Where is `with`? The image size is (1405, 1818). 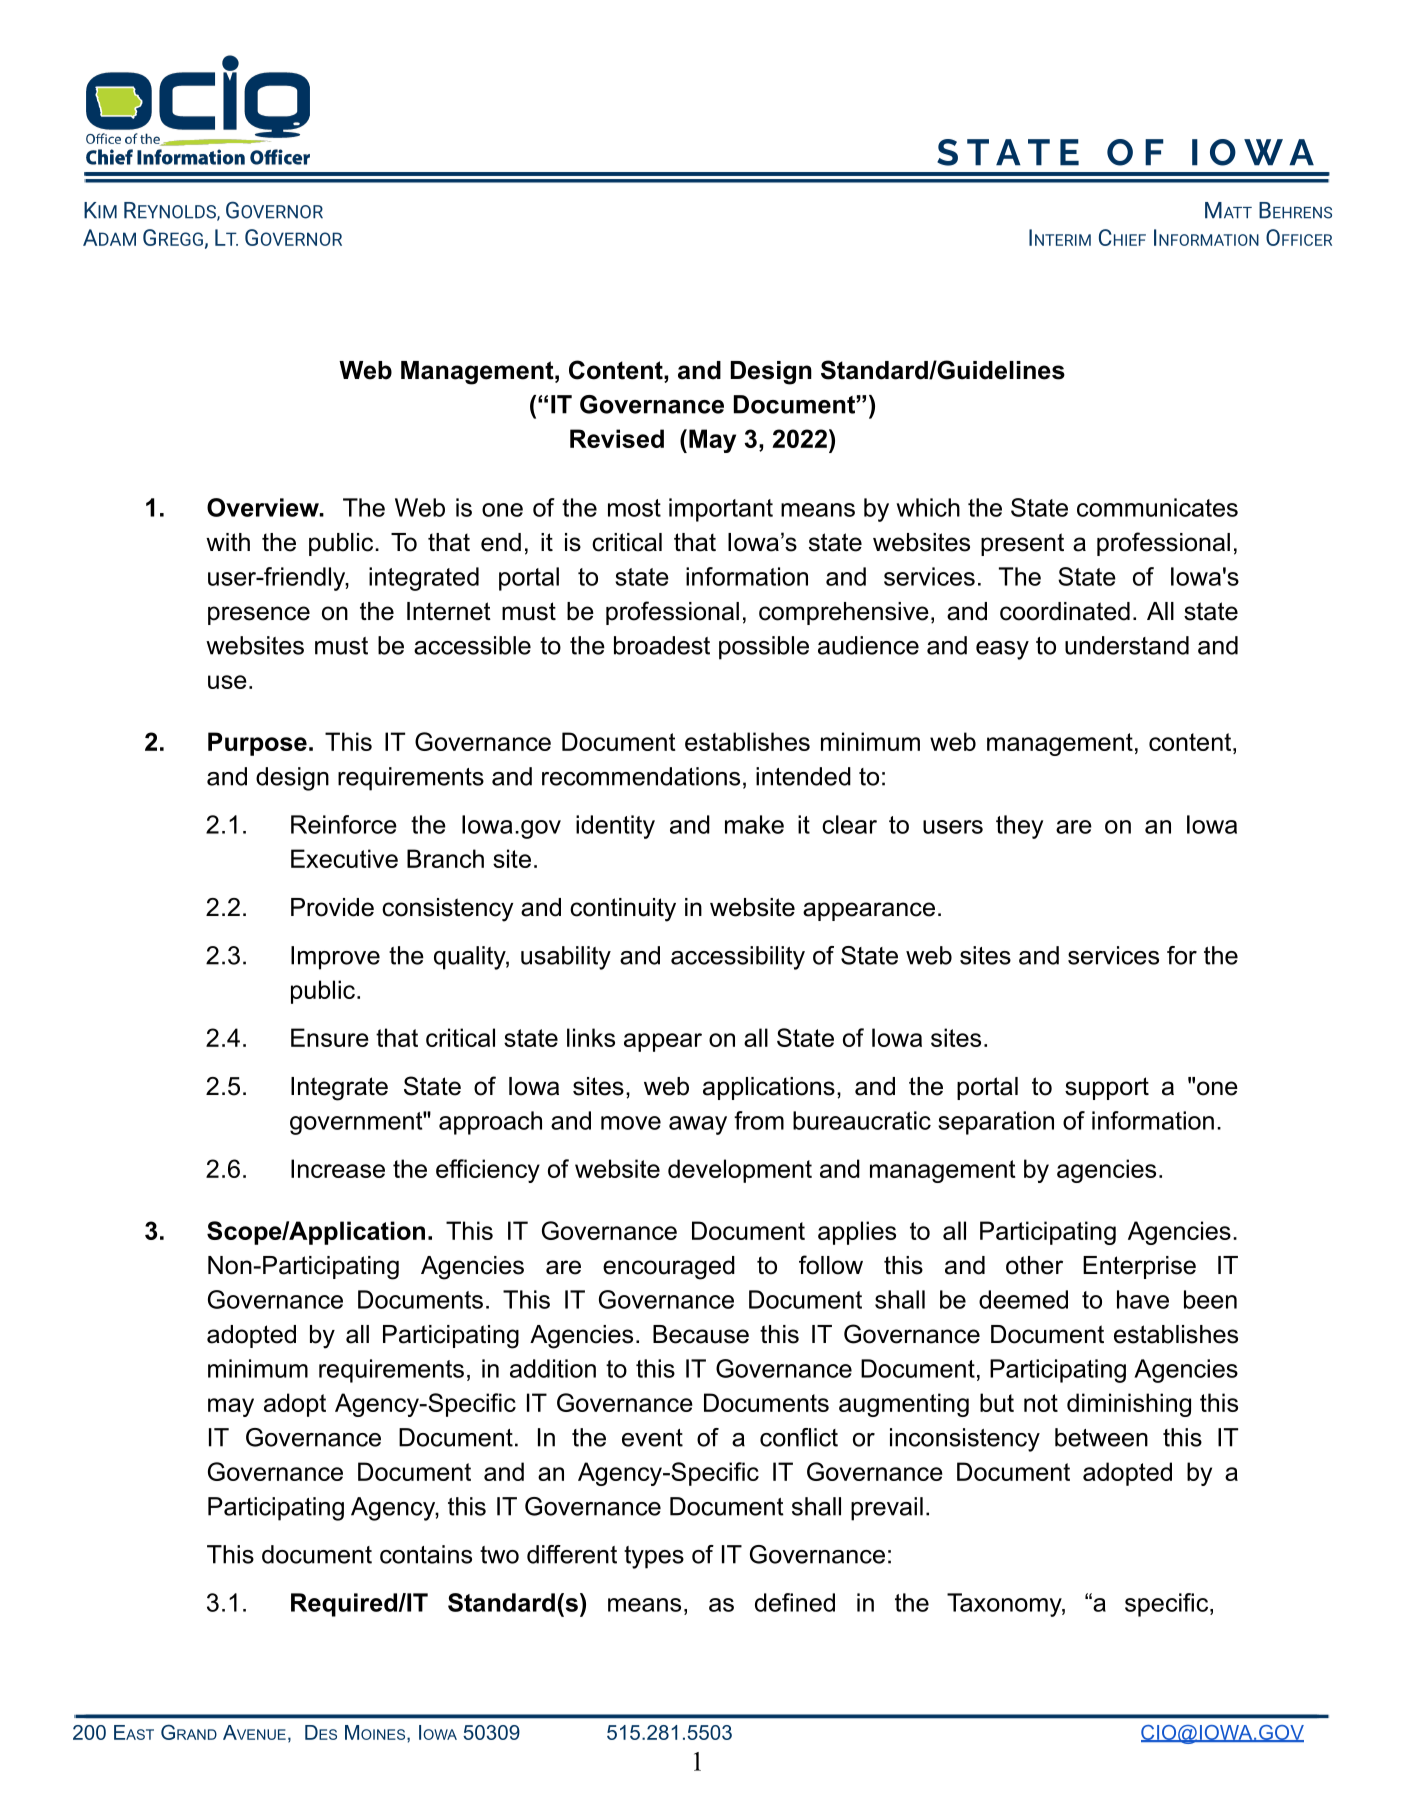
with is located at coordinates (228, 542).
